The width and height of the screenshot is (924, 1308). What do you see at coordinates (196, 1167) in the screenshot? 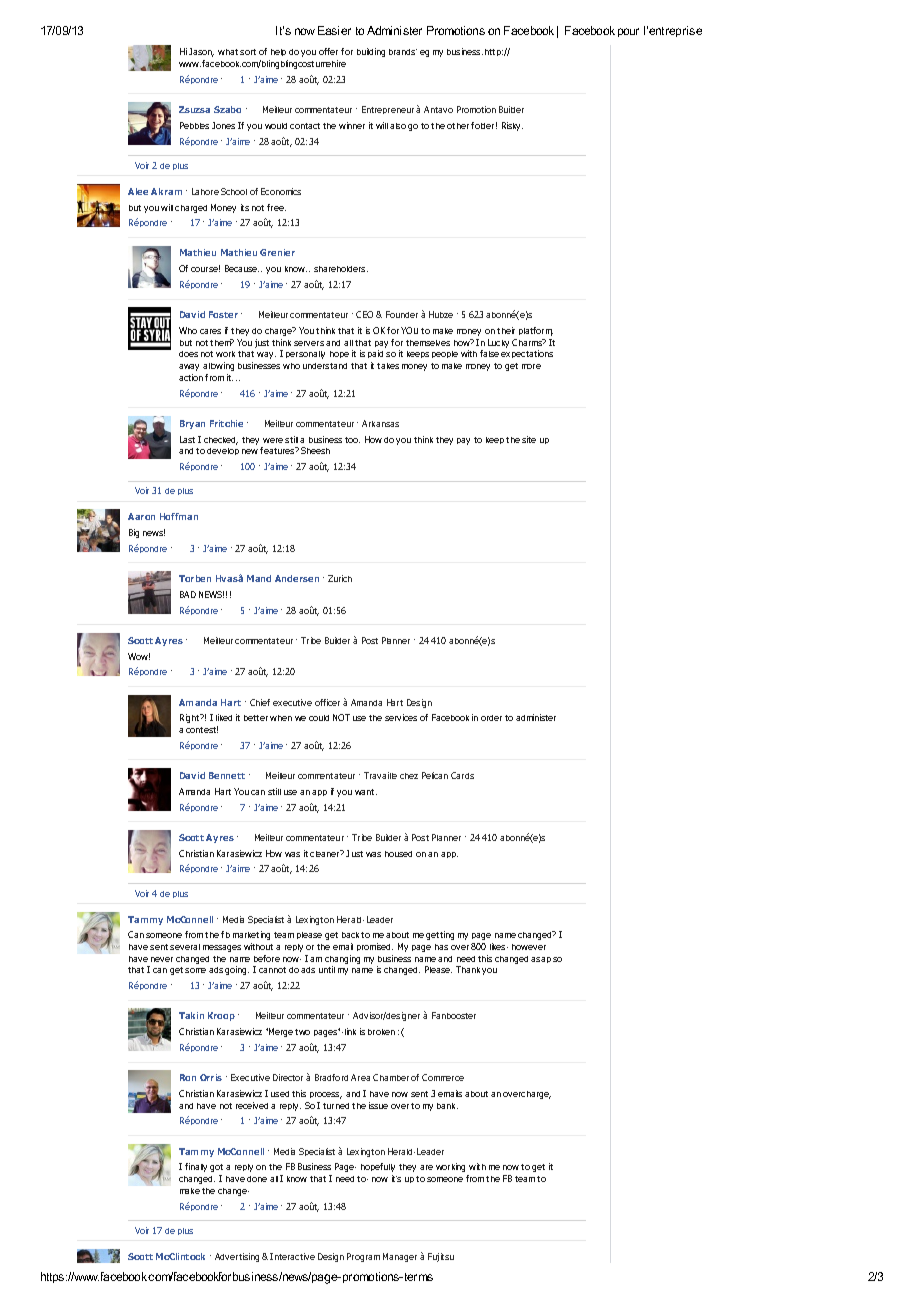
I see `finally` at bounding box center [196, 1167].
